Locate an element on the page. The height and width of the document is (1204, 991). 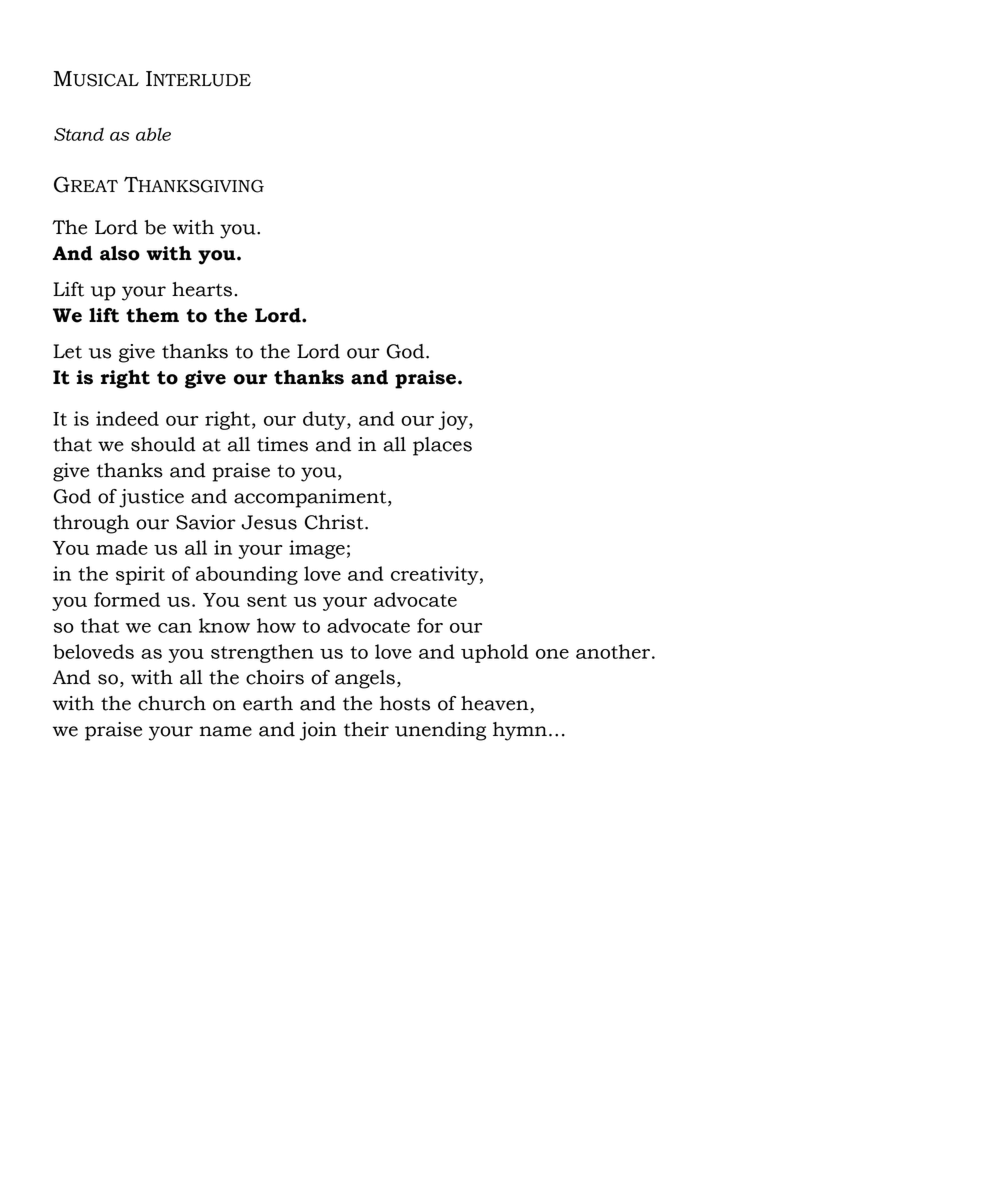
uphold is located at coordinates (494, 653).
